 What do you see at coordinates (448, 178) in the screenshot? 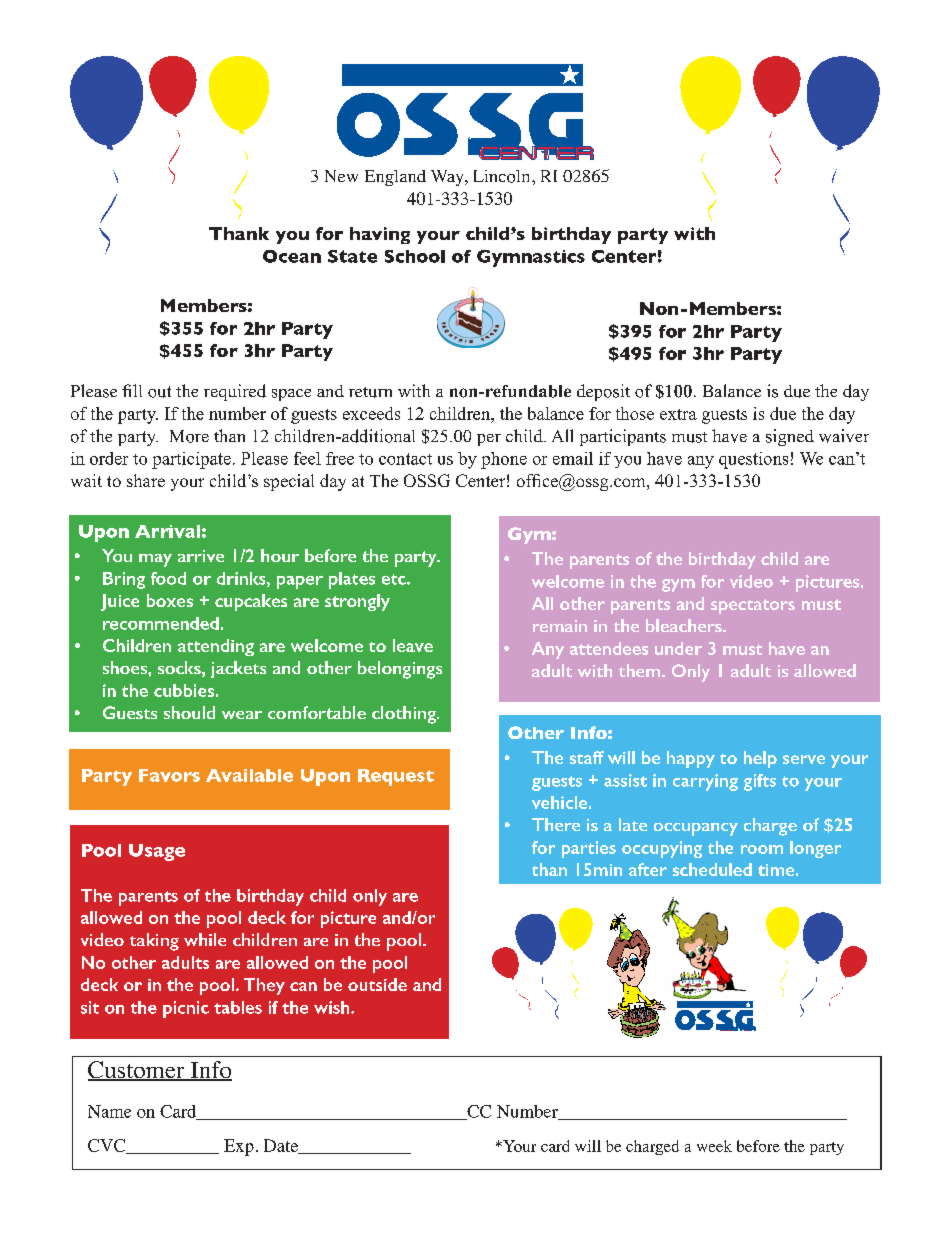
I see `Way` at bounding box center [448, 178].
